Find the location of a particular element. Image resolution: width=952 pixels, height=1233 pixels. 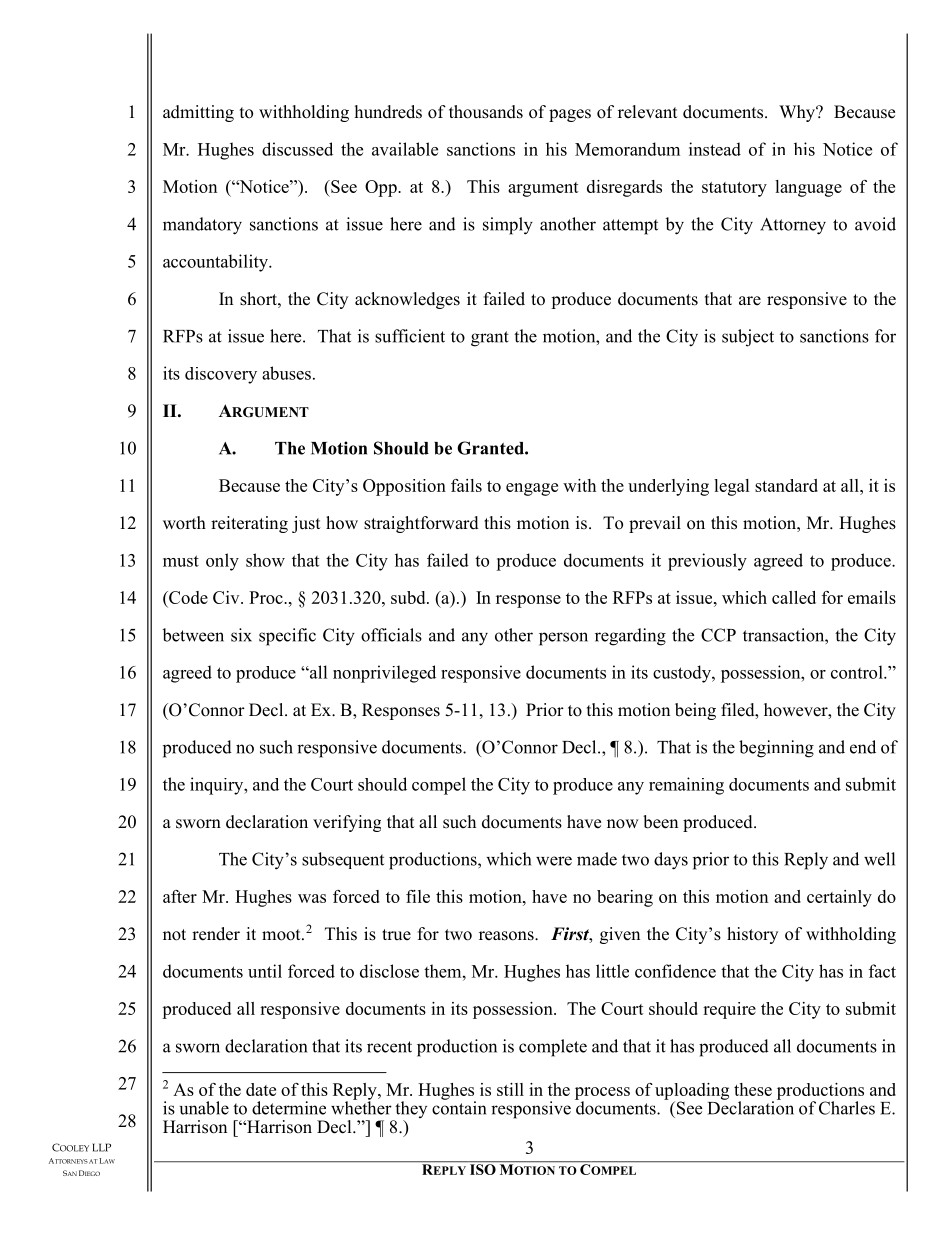

fails is located at coordinates (466, 485).
